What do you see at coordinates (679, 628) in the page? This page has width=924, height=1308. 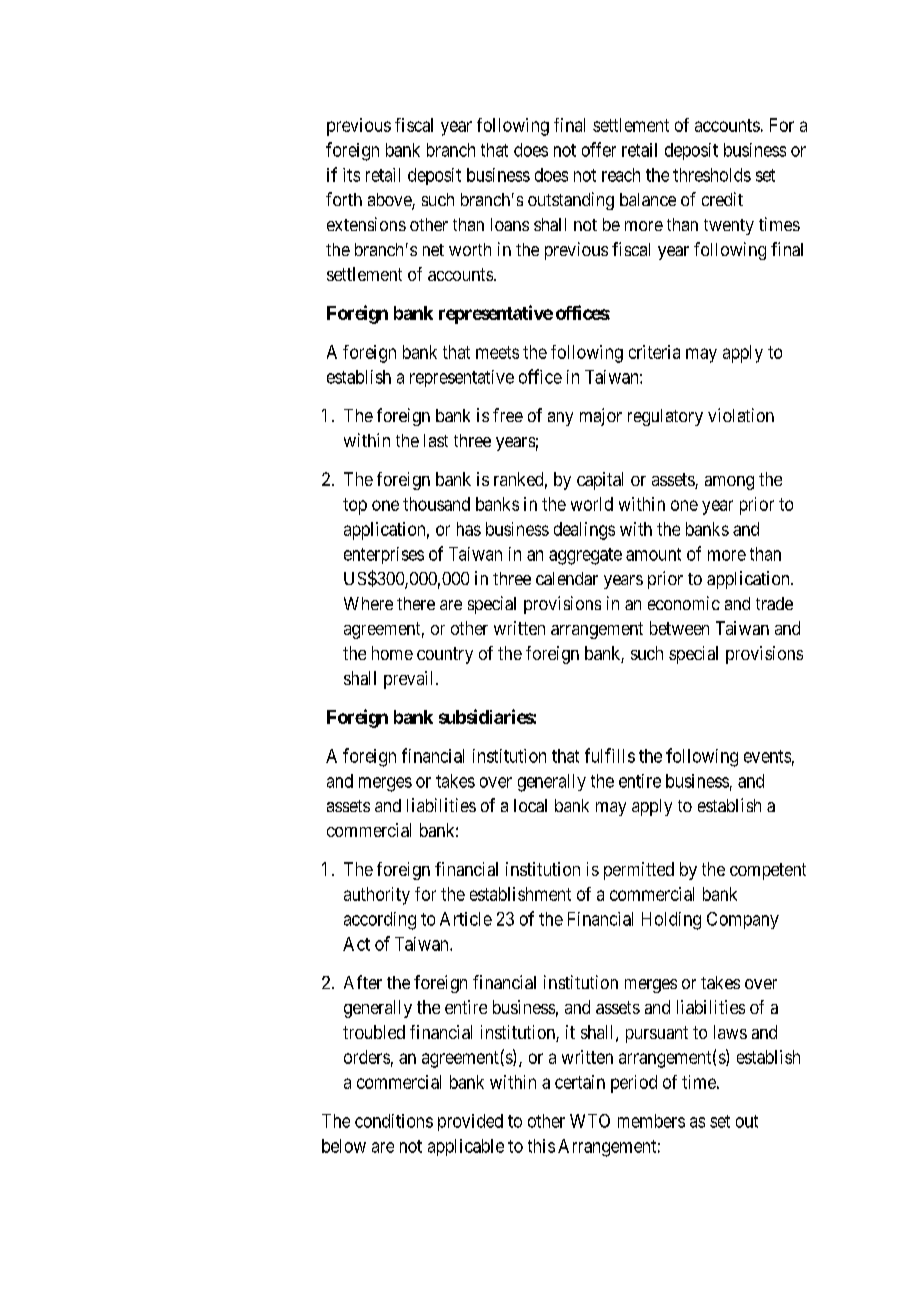 I see `between` at bounding box center [679, 628].
